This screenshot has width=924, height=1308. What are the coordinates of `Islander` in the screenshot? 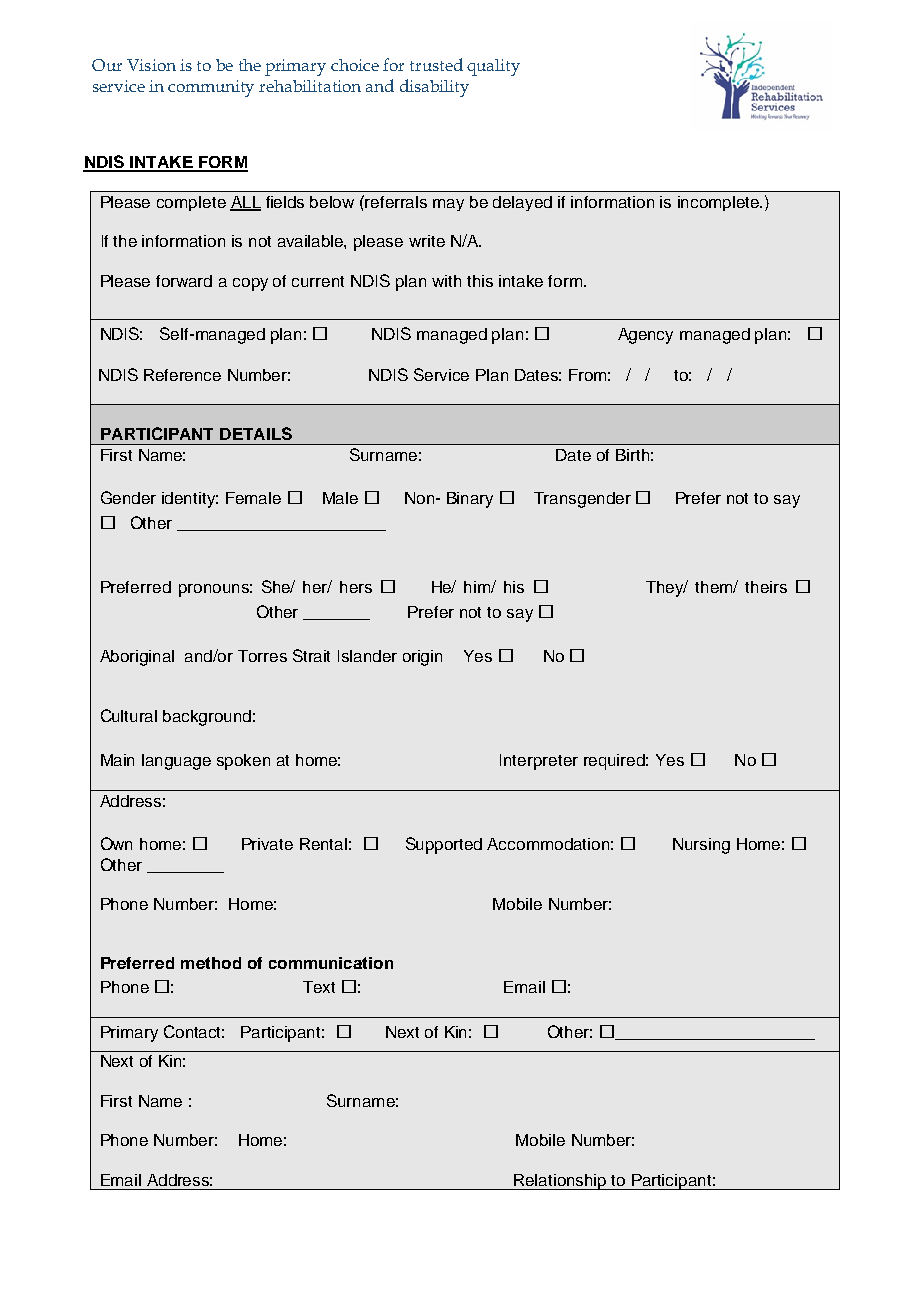 It's located at (367, 656).
